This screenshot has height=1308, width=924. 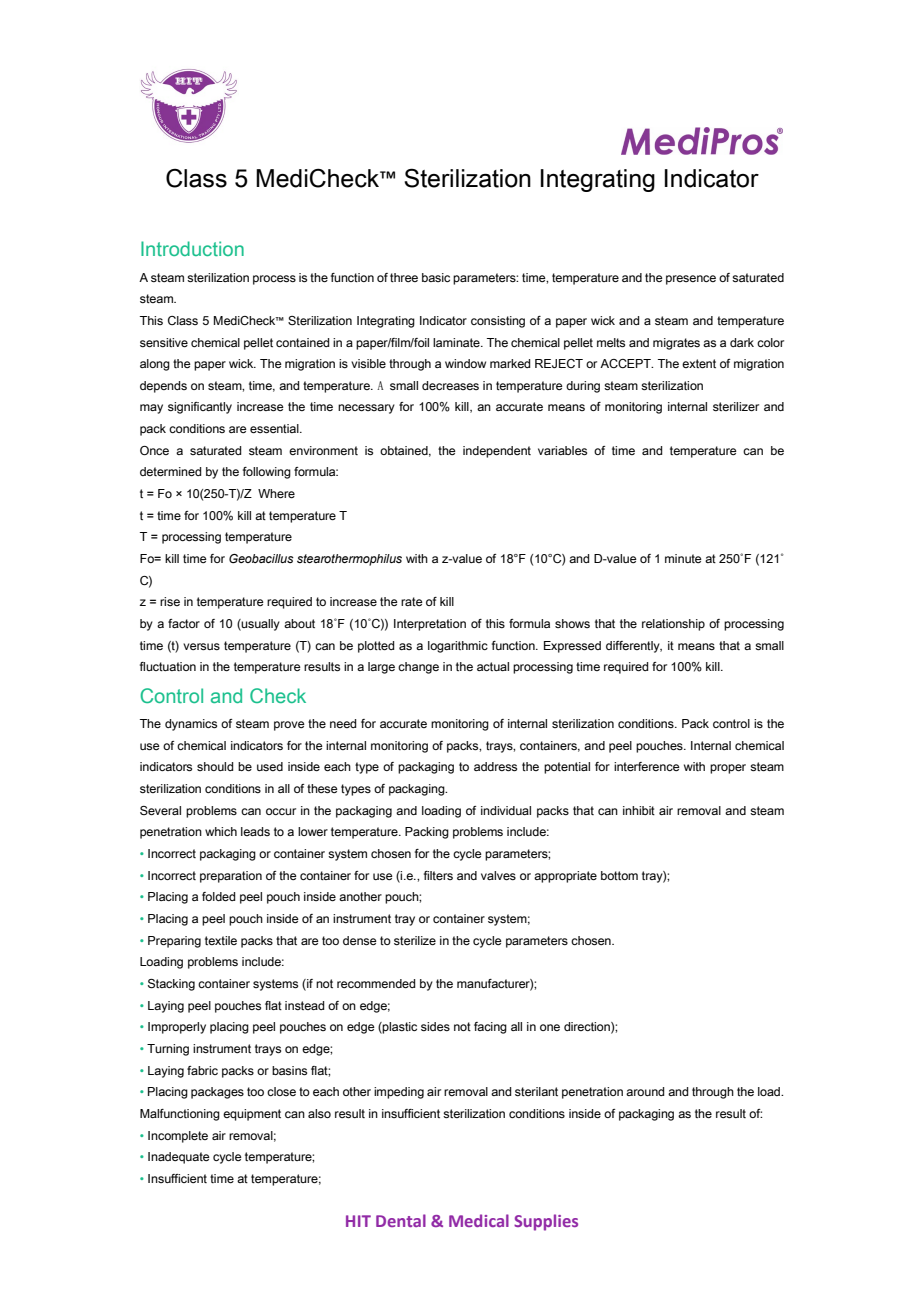 What do you see at coordinates (691, 280) in the screenshot?
I see `presence` at bounding box center [691, 280].
